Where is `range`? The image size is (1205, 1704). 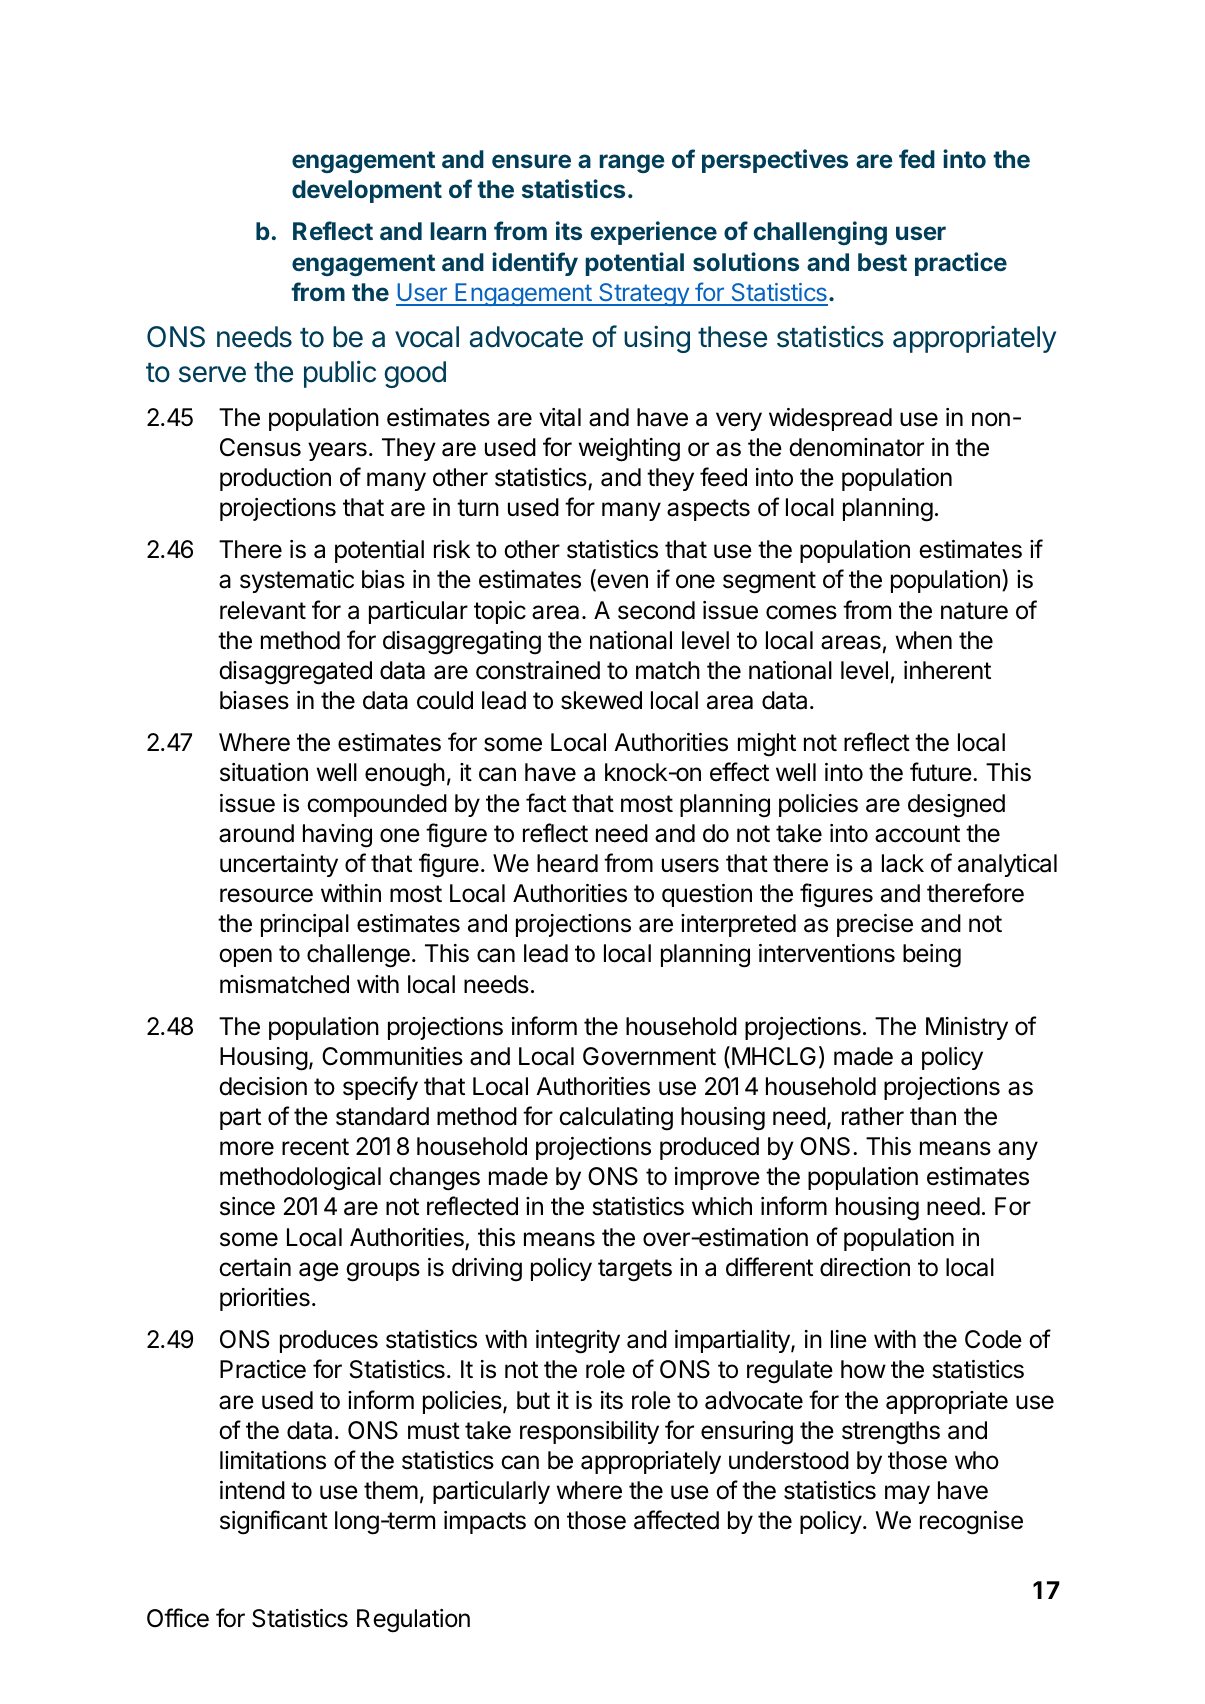
range is located at coordinates (632, 163).
